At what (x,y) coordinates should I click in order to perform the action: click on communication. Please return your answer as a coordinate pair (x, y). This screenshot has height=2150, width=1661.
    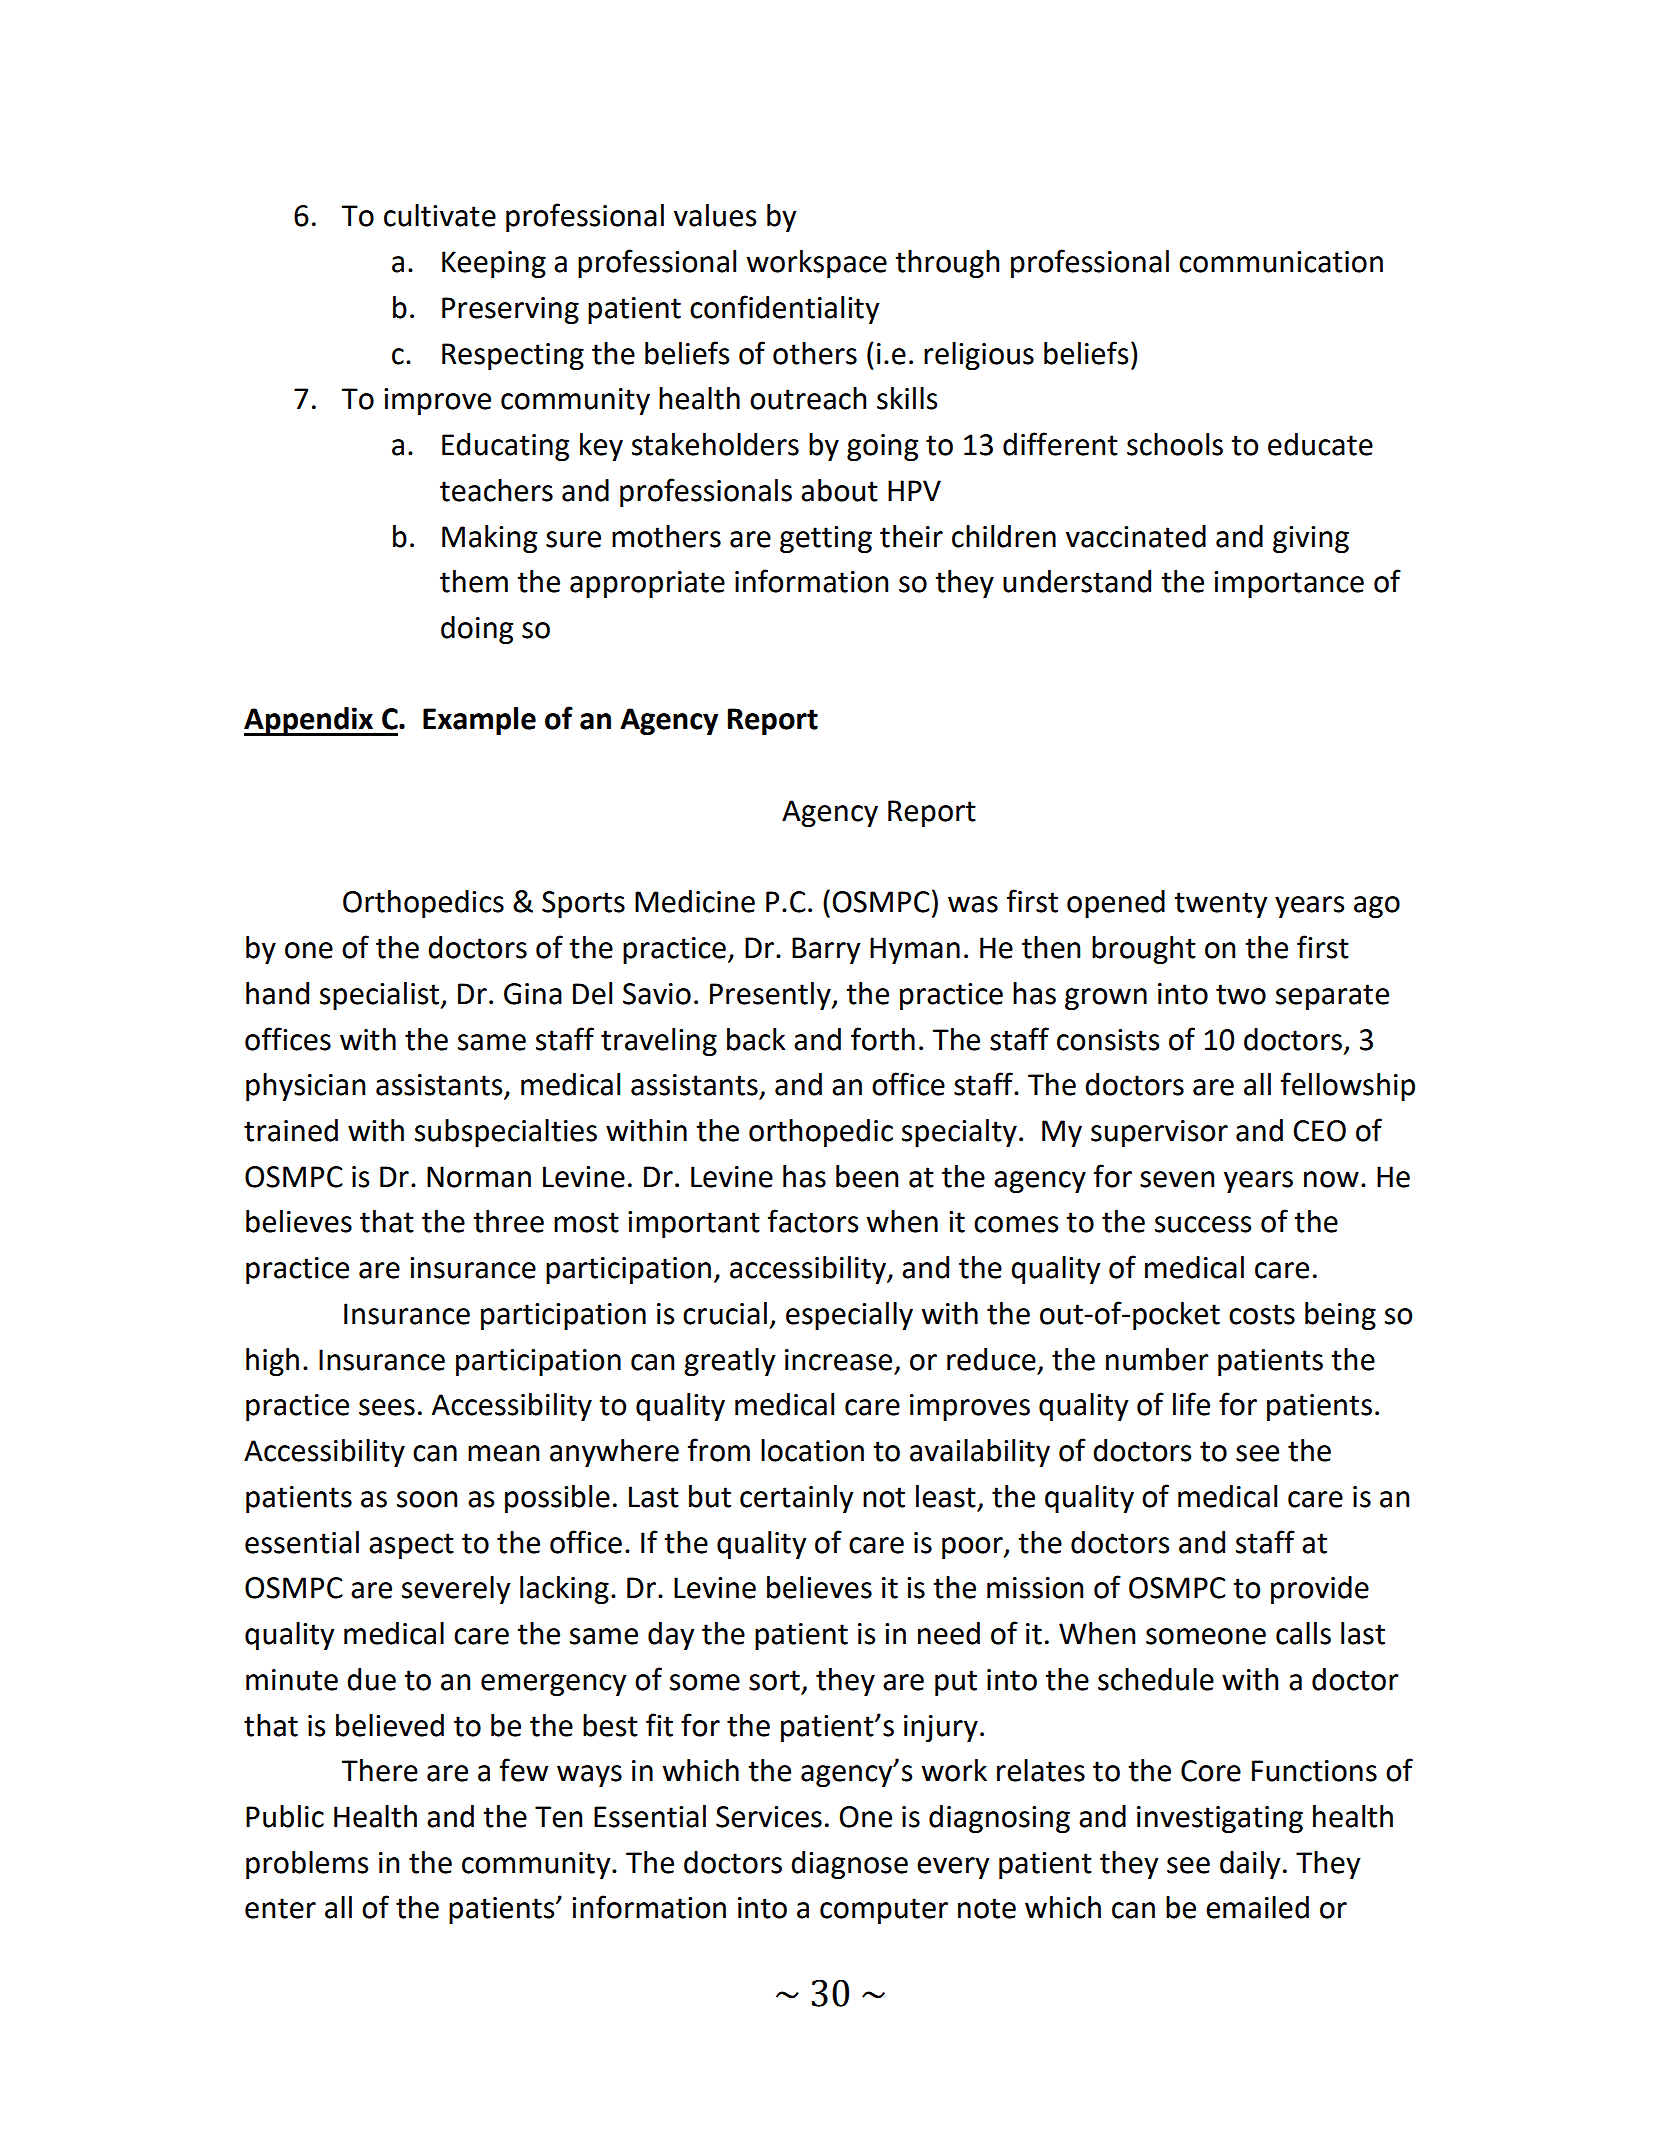
    Looking at the image, I should click on (1281, 262).
